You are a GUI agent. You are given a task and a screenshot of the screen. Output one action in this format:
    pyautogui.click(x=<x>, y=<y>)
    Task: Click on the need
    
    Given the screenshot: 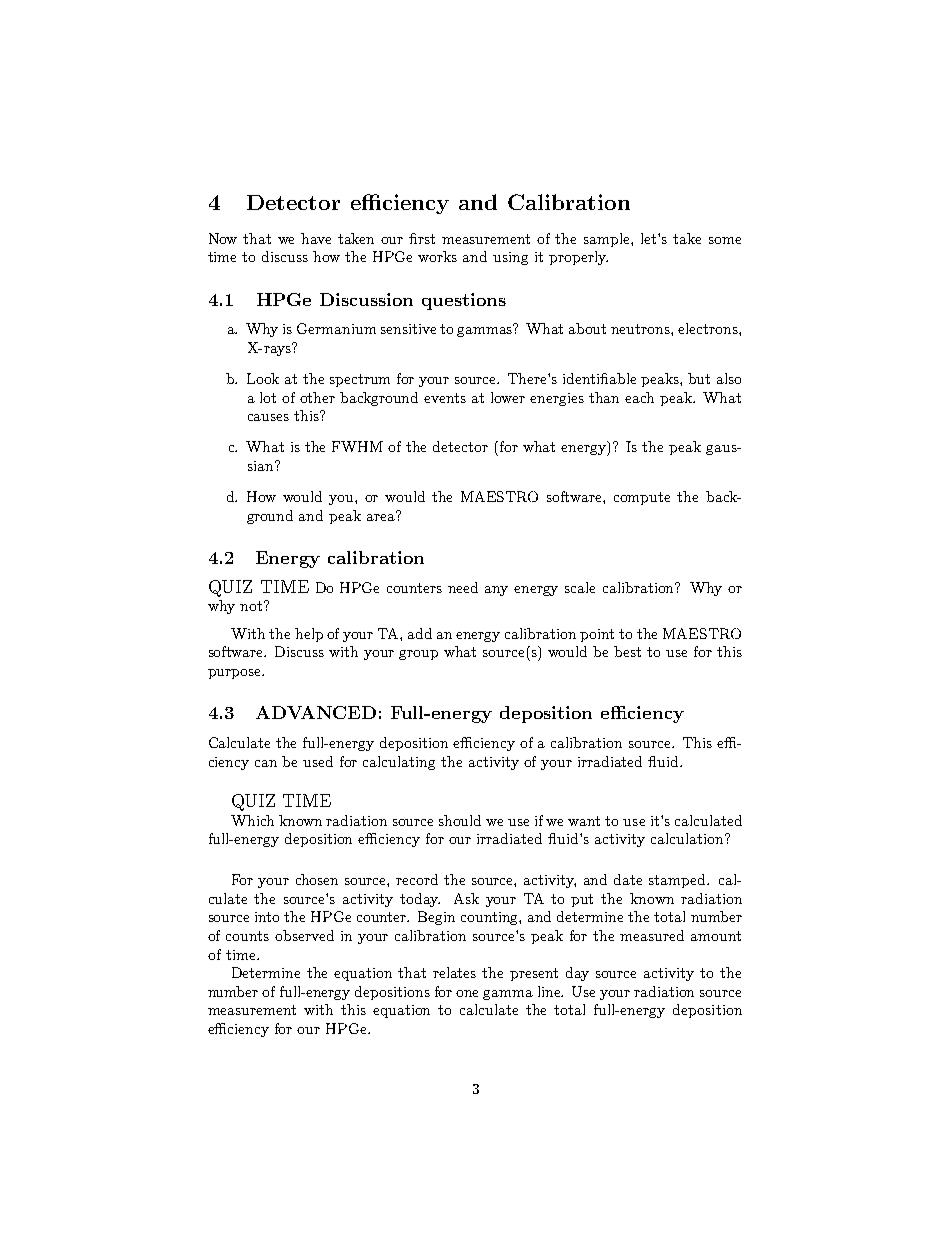 What is the action you would take?
    pyautogui.click(x=463, y=587)
